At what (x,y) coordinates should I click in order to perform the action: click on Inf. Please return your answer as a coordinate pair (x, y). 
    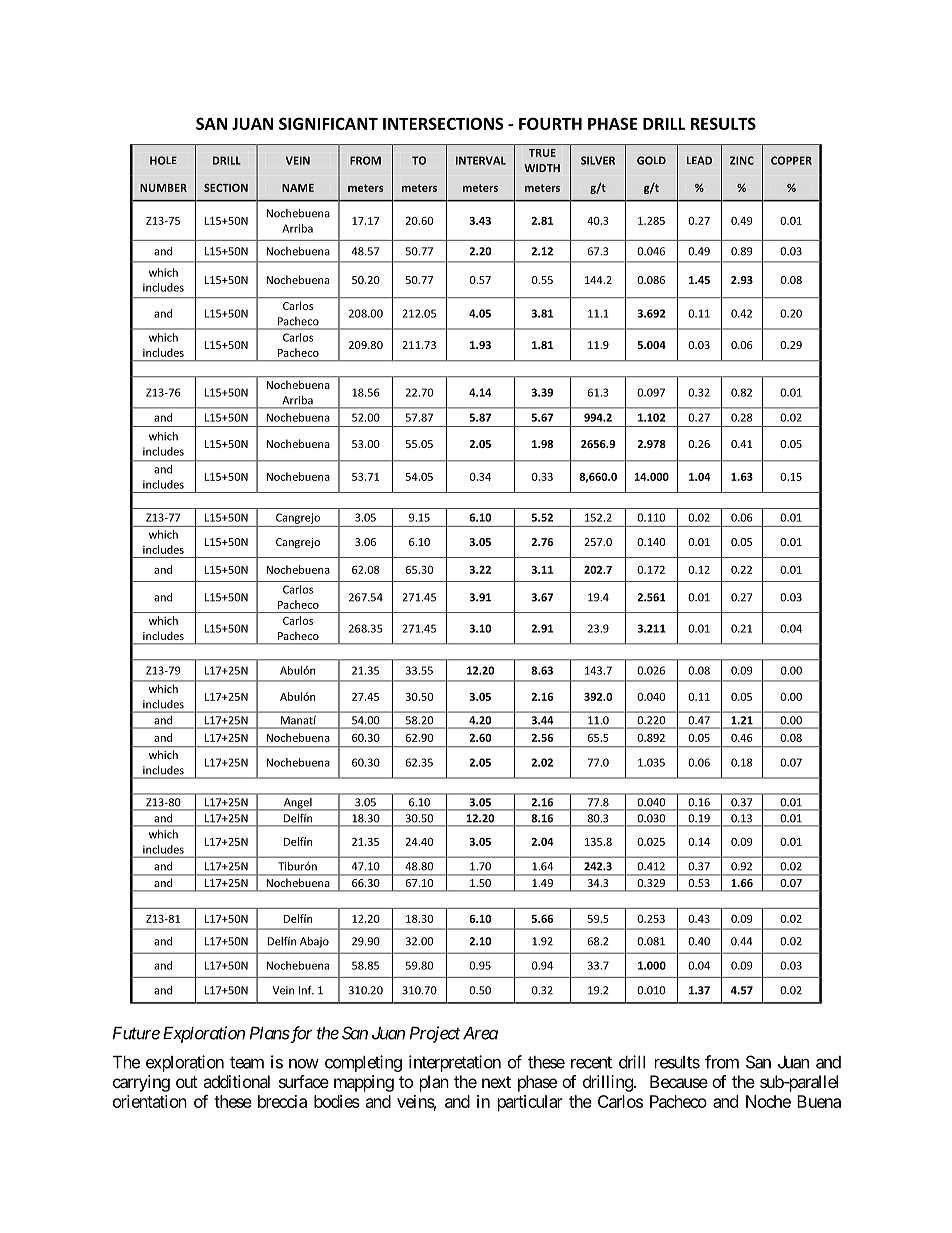
    Looking at the image, I should click on (306, 990).
